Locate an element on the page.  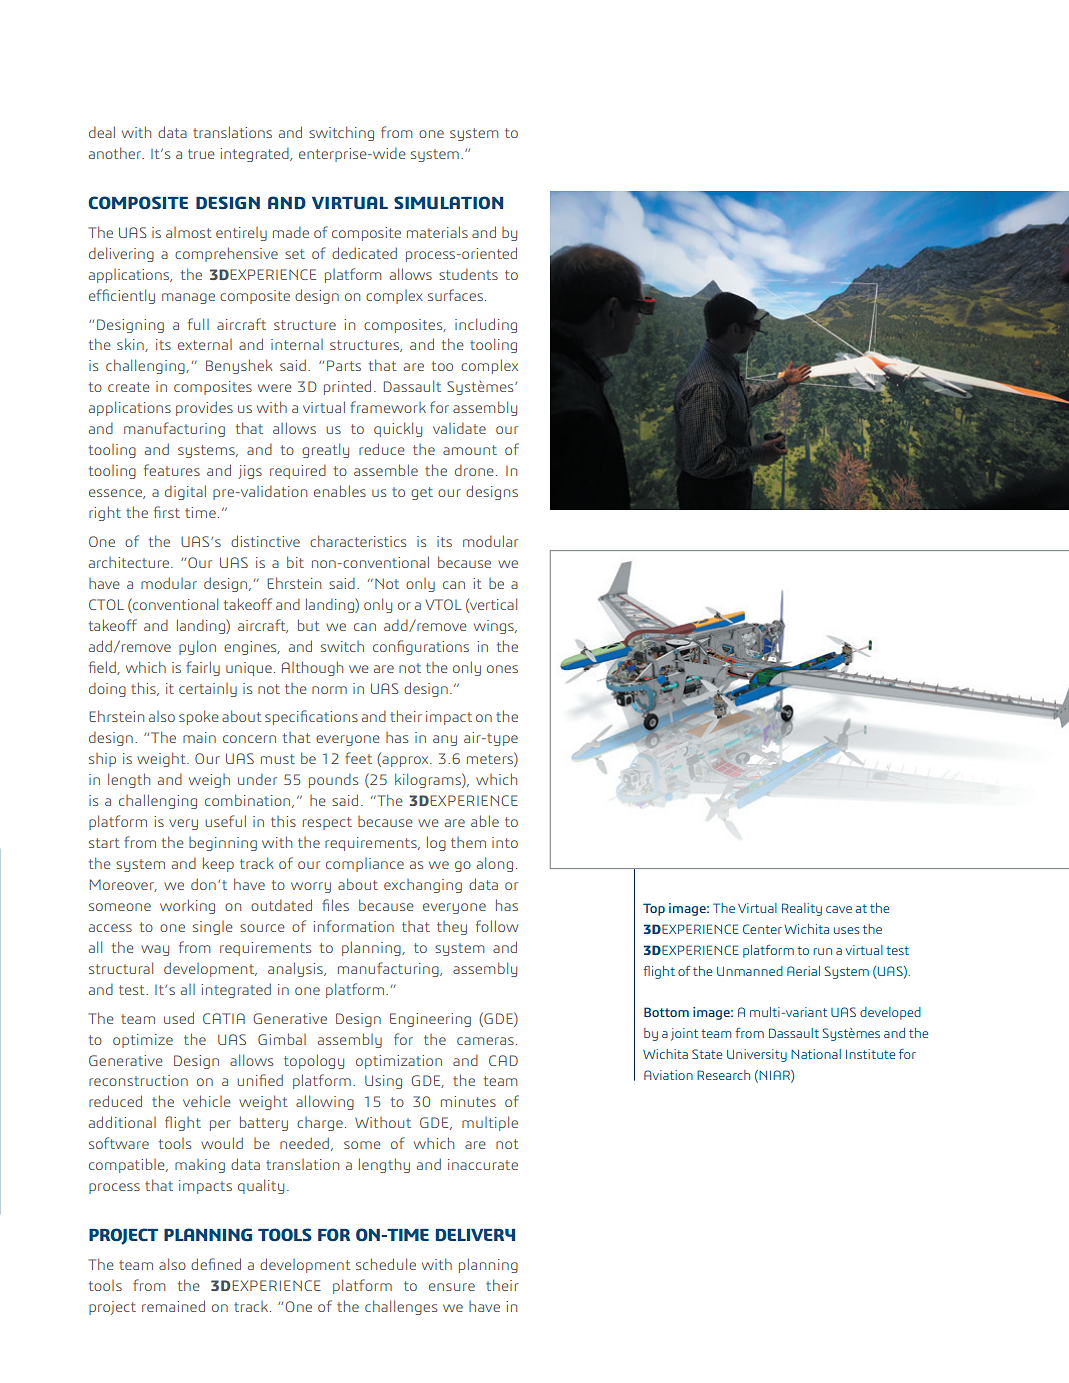
Reality is located at coordinates (802, 909).
